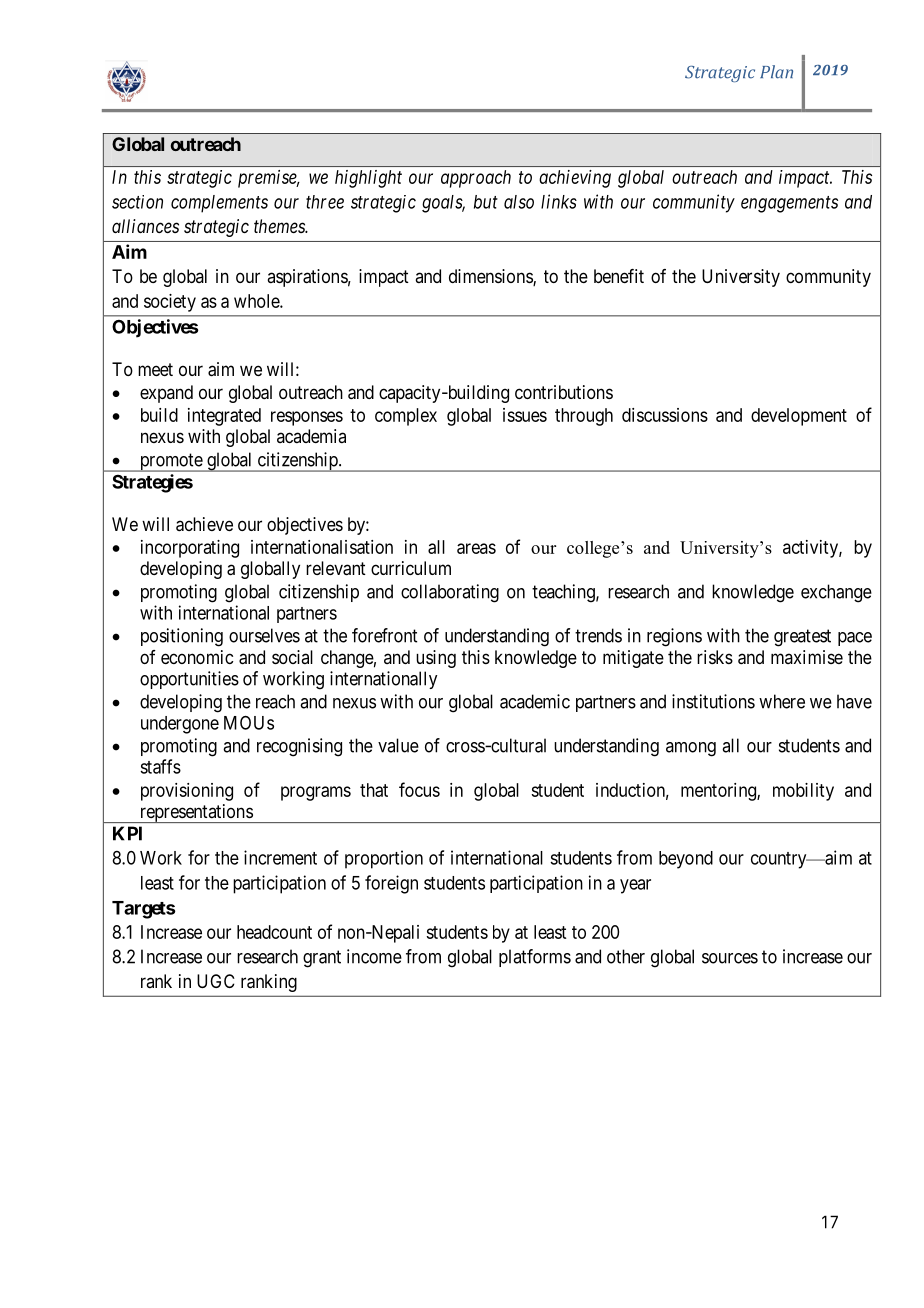 The width and height of the document is (924, 1308). I want to click on approach, so click(476, 179).
